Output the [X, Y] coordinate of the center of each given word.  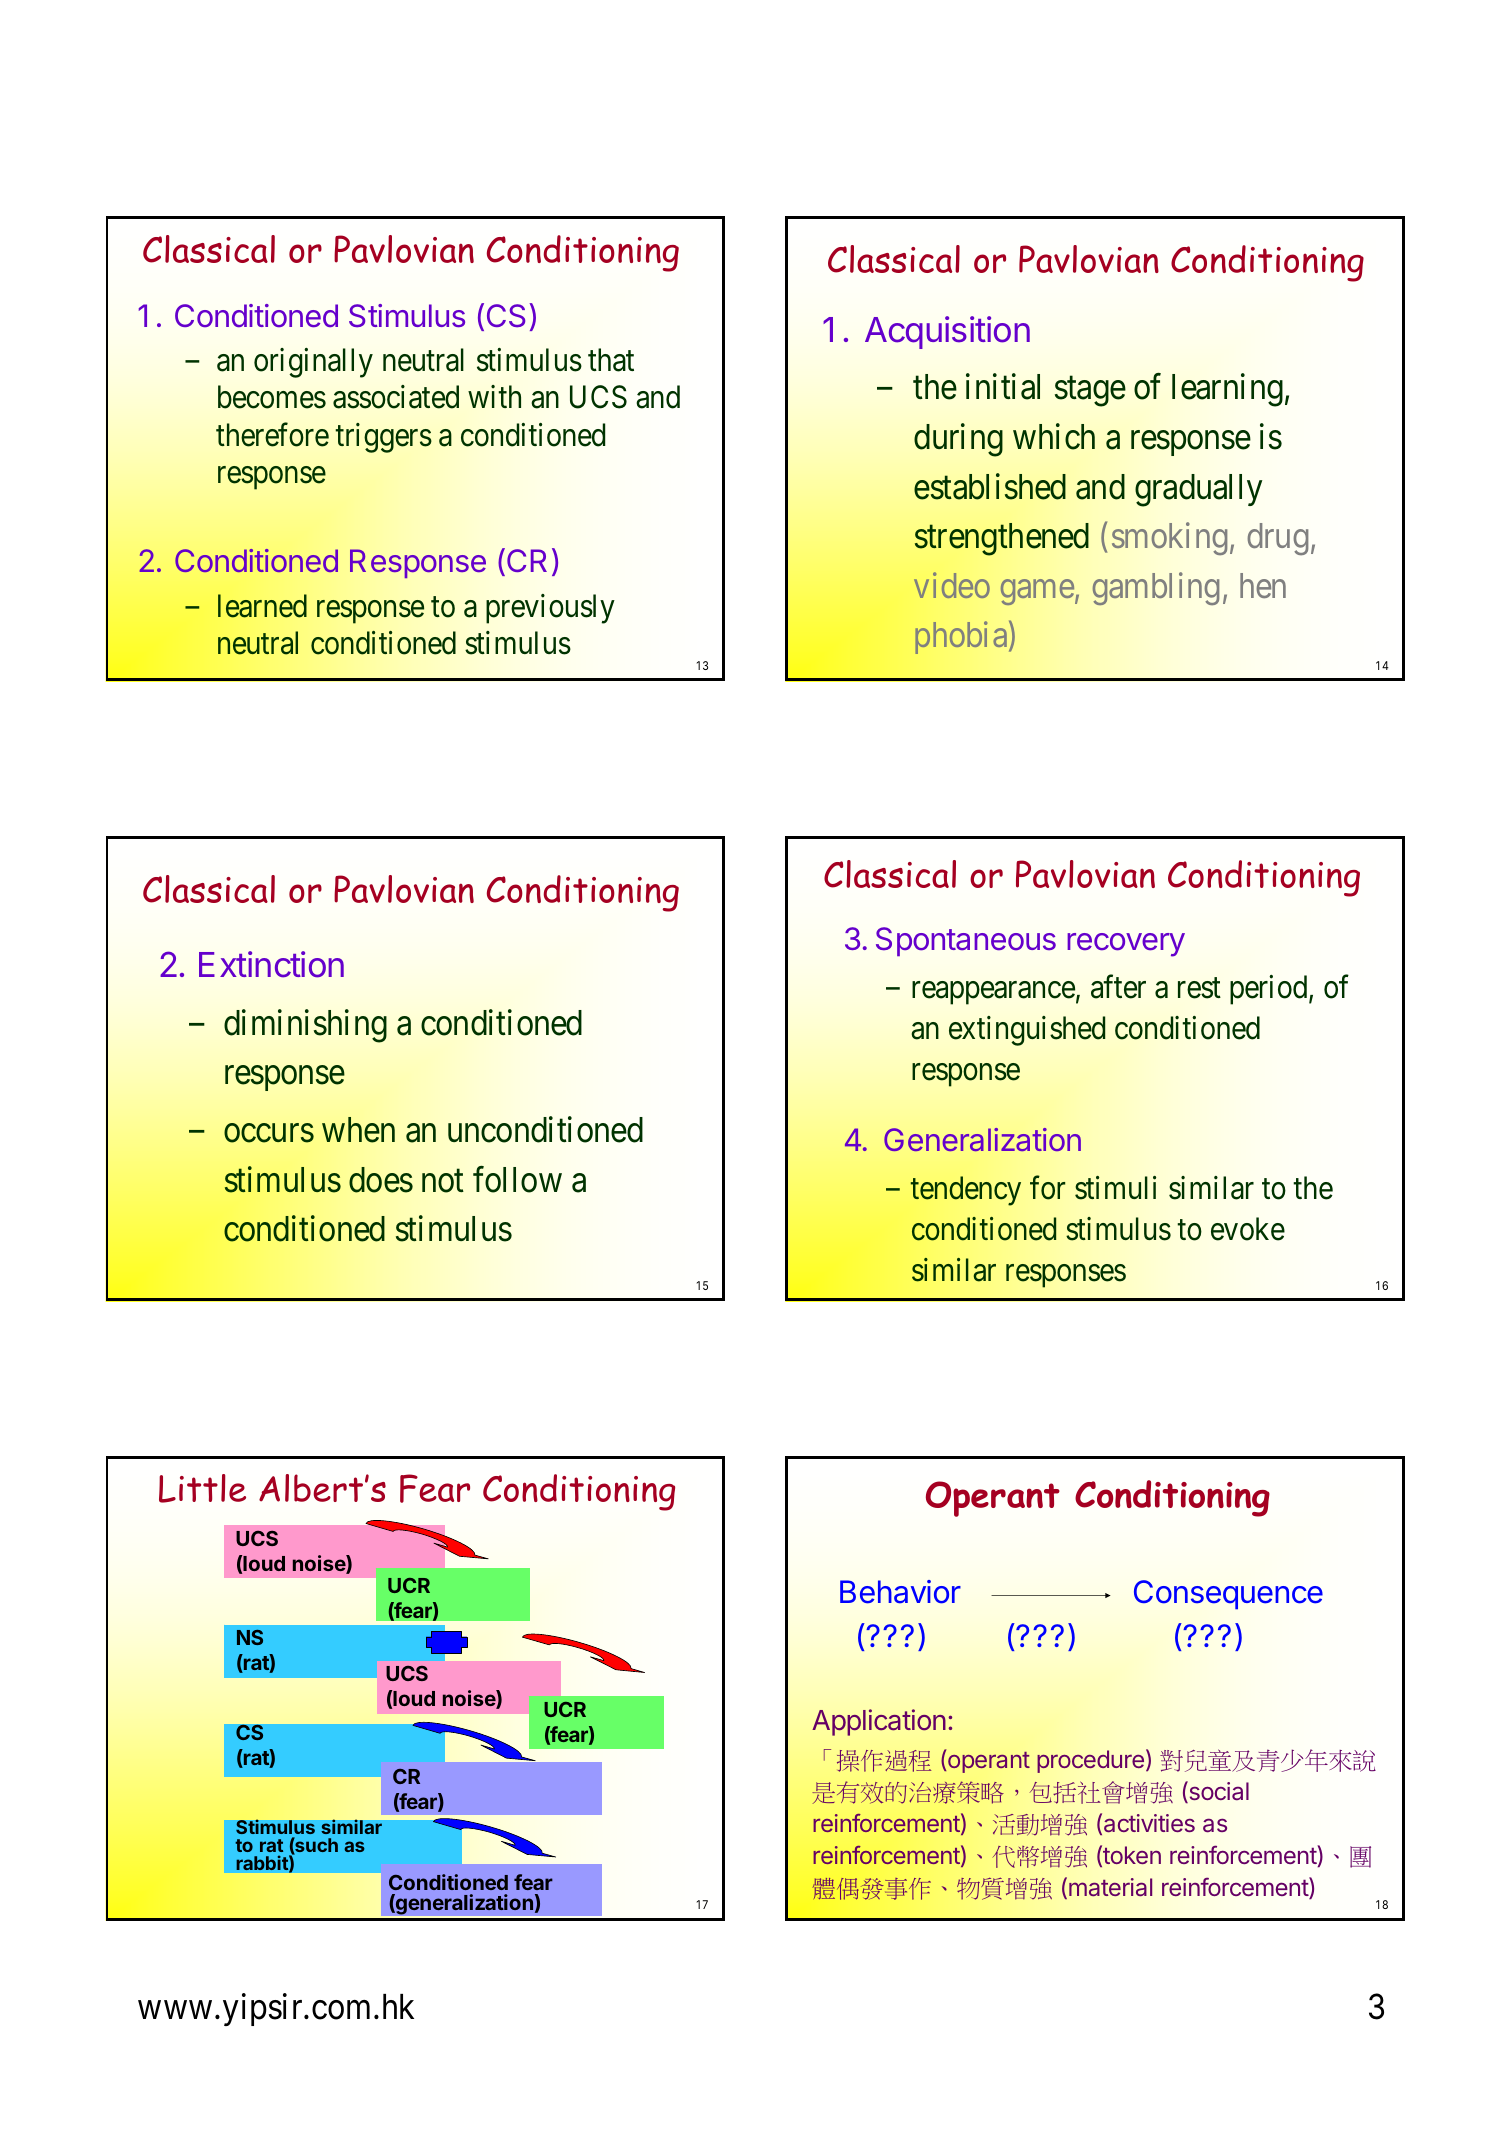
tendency [966, 1191]
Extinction [271, 964]
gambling [1155, 588]
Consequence [1228, 1595]
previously [550, 609]
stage [1090, 392]
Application [879, 1722]
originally [313, 363]
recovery [1126, 945]
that [611, 360]
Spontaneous [966, 941]
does [381, 1180]
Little [202, 1488]
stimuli [1115, 1188]
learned [262, 606]
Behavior [900, 1592]
